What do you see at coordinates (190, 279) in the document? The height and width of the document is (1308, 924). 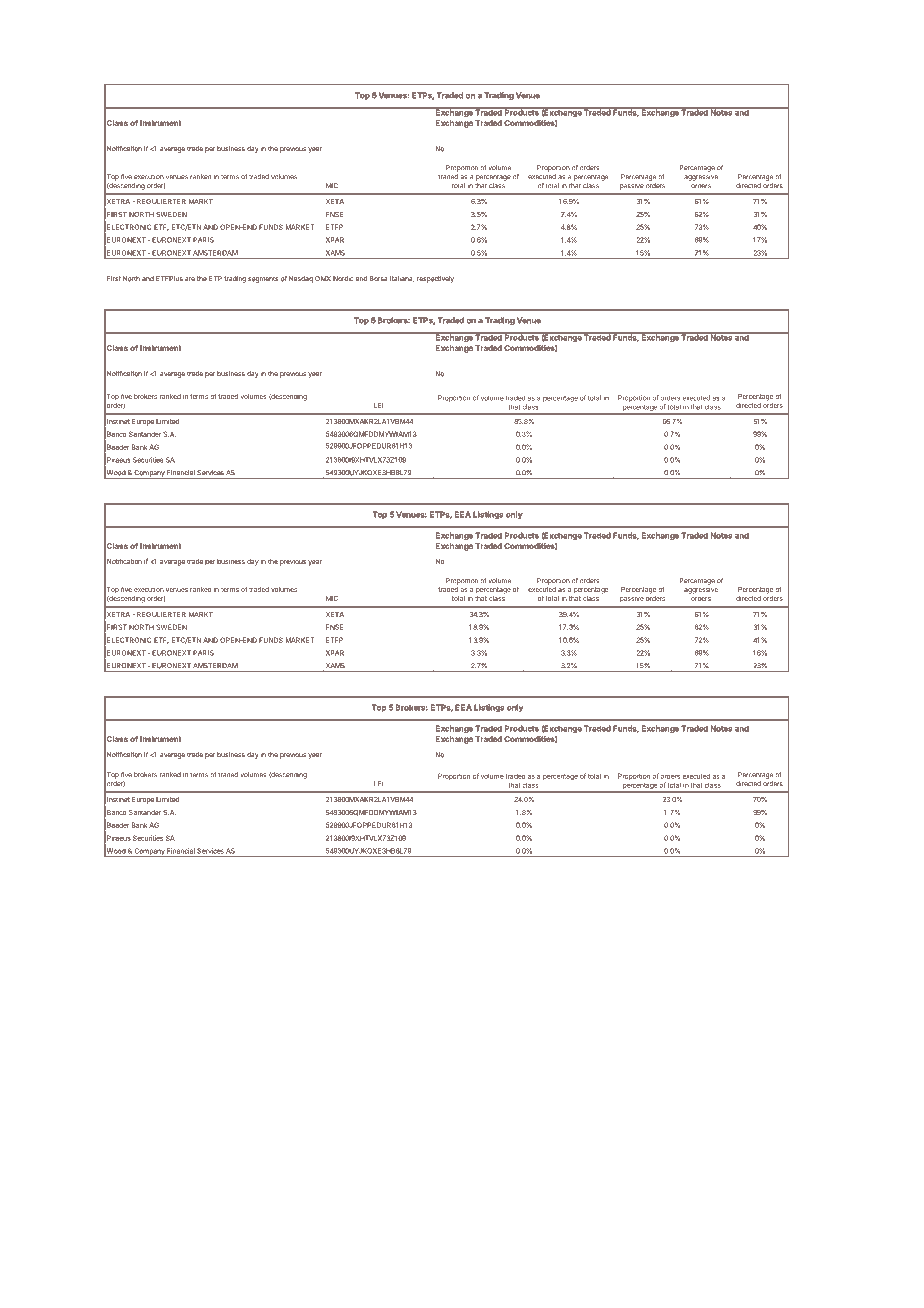 I see `are` at bounding box center [190, 279].
